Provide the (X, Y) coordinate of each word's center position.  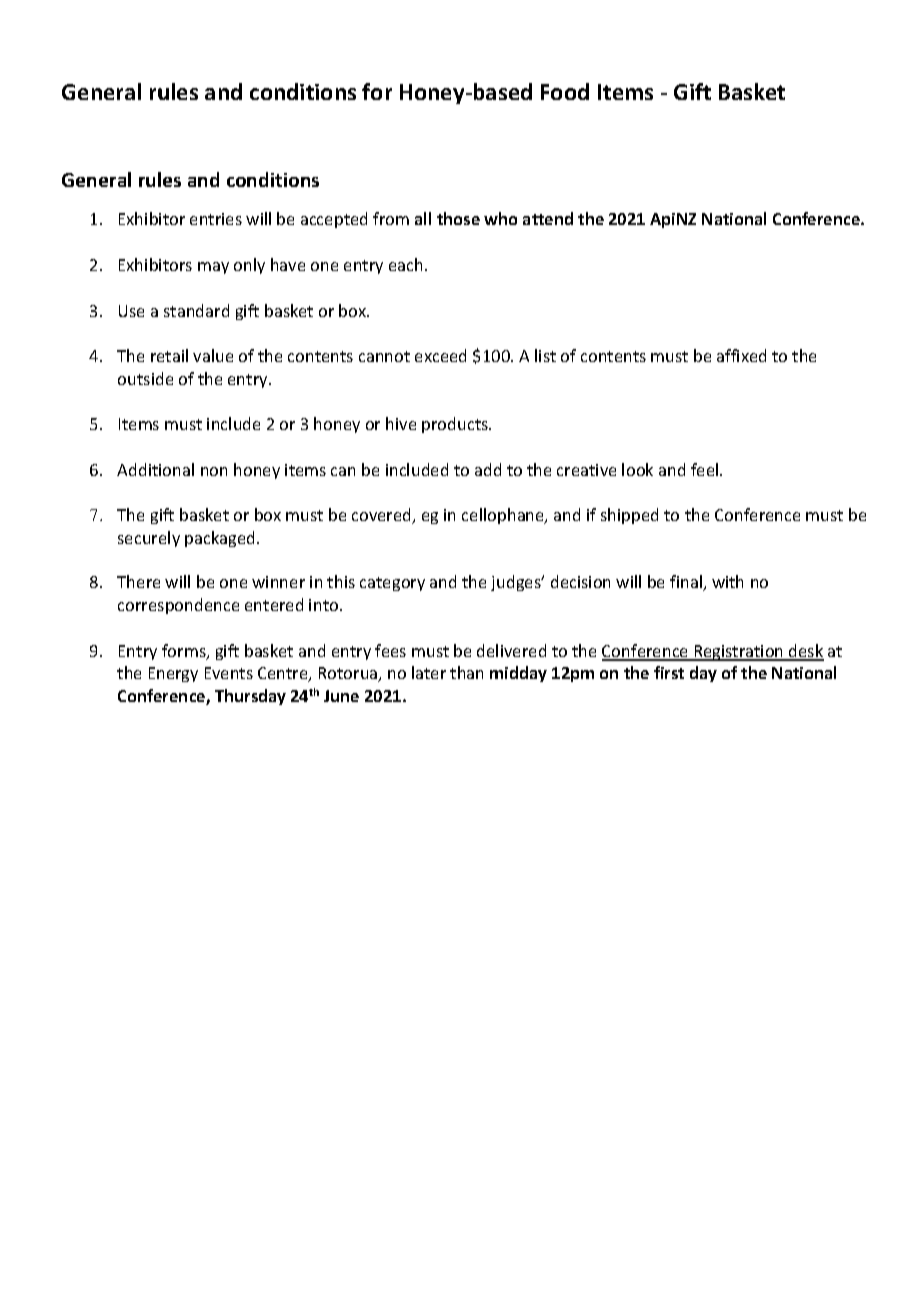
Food (565, 91)
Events (229, 673)
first (669, 672)
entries (216, 219)
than (466, 672)
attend (548, 218)
